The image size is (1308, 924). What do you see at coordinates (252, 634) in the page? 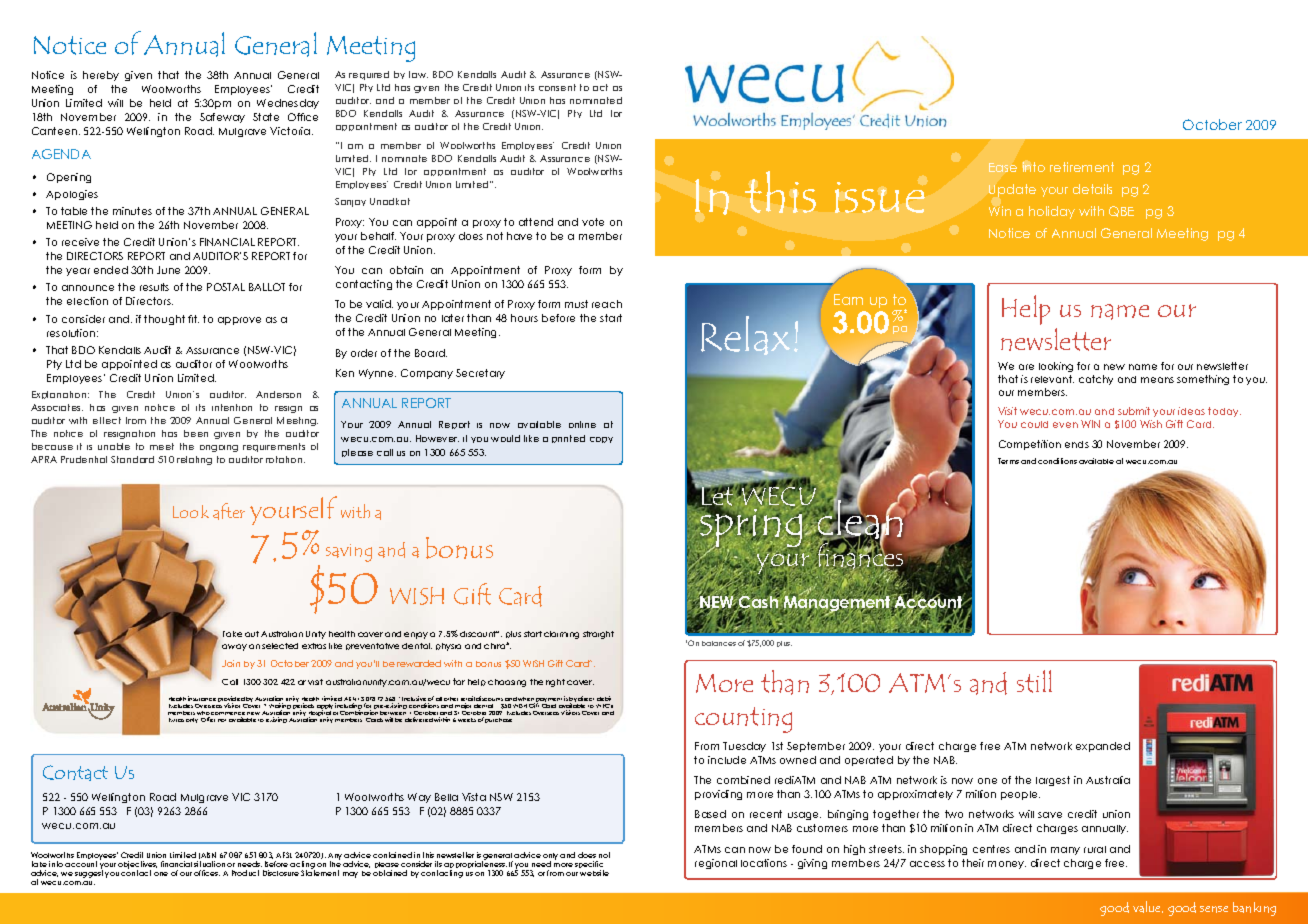
I see `out` at bounding box center [252, 634].
